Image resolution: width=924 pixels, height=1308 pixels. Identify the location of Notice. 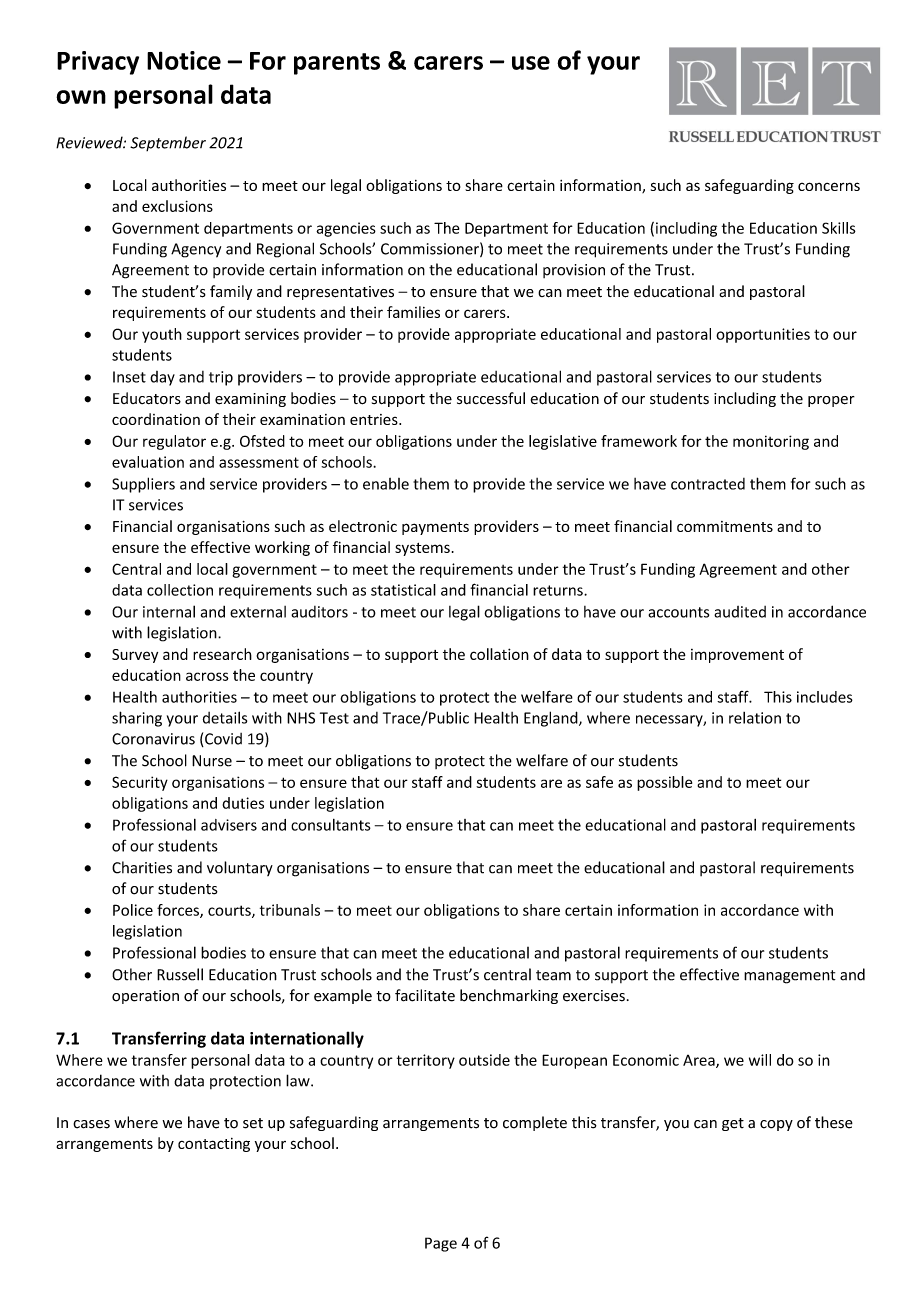
(184, 60).
